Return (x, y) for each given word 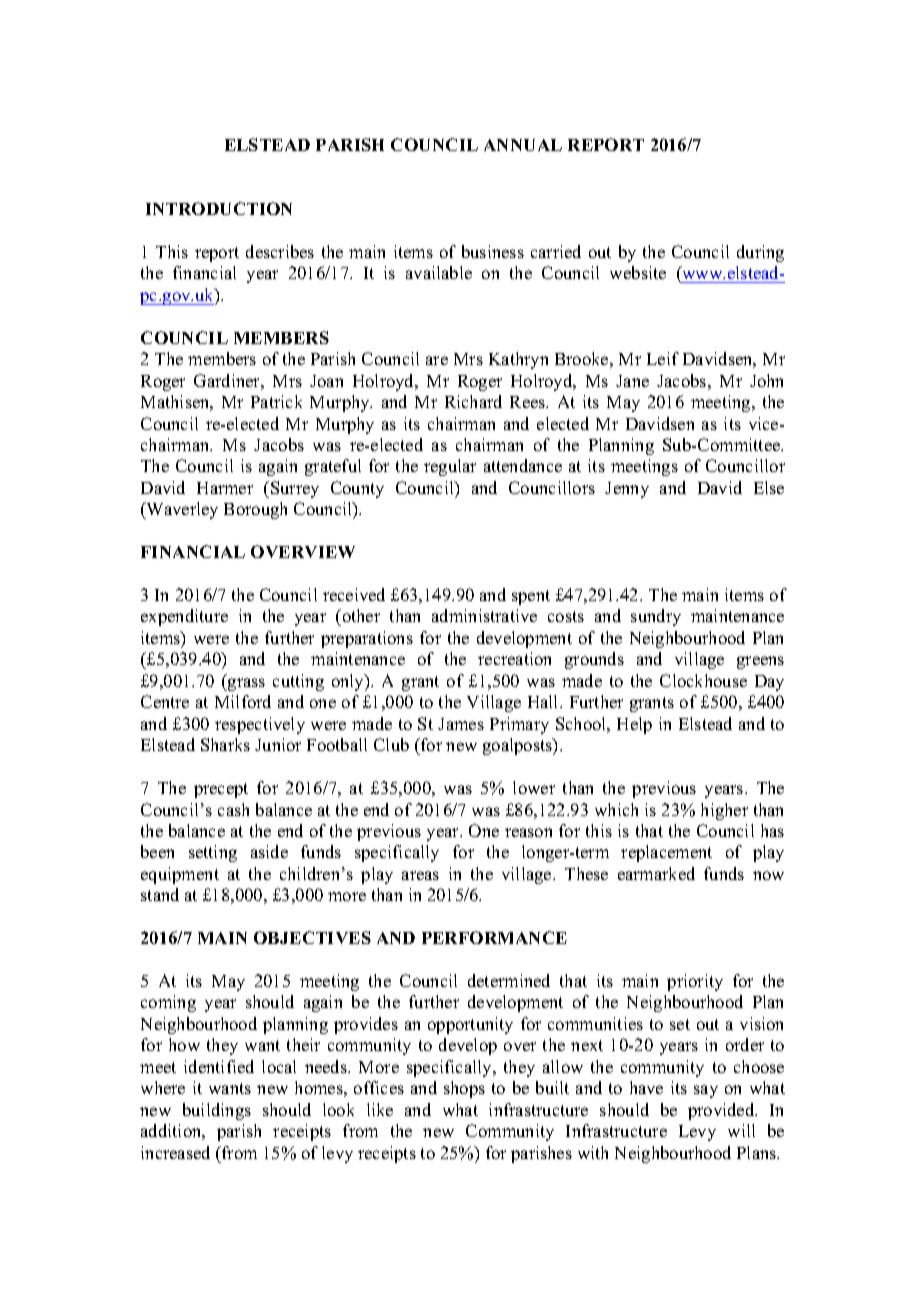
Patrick (276, 401)
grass (245, 684)
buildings (217, 1111)
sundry (656, 617)
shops (464, 1089)
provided (722, 1111)
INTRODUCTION (219, 208)
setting (213, 853)
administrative (484, 615)
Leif (663, 358)
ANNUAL (523, 145)
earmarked (656, 873)
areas (420, 875)
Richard (473, 401)
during (760, 253)
